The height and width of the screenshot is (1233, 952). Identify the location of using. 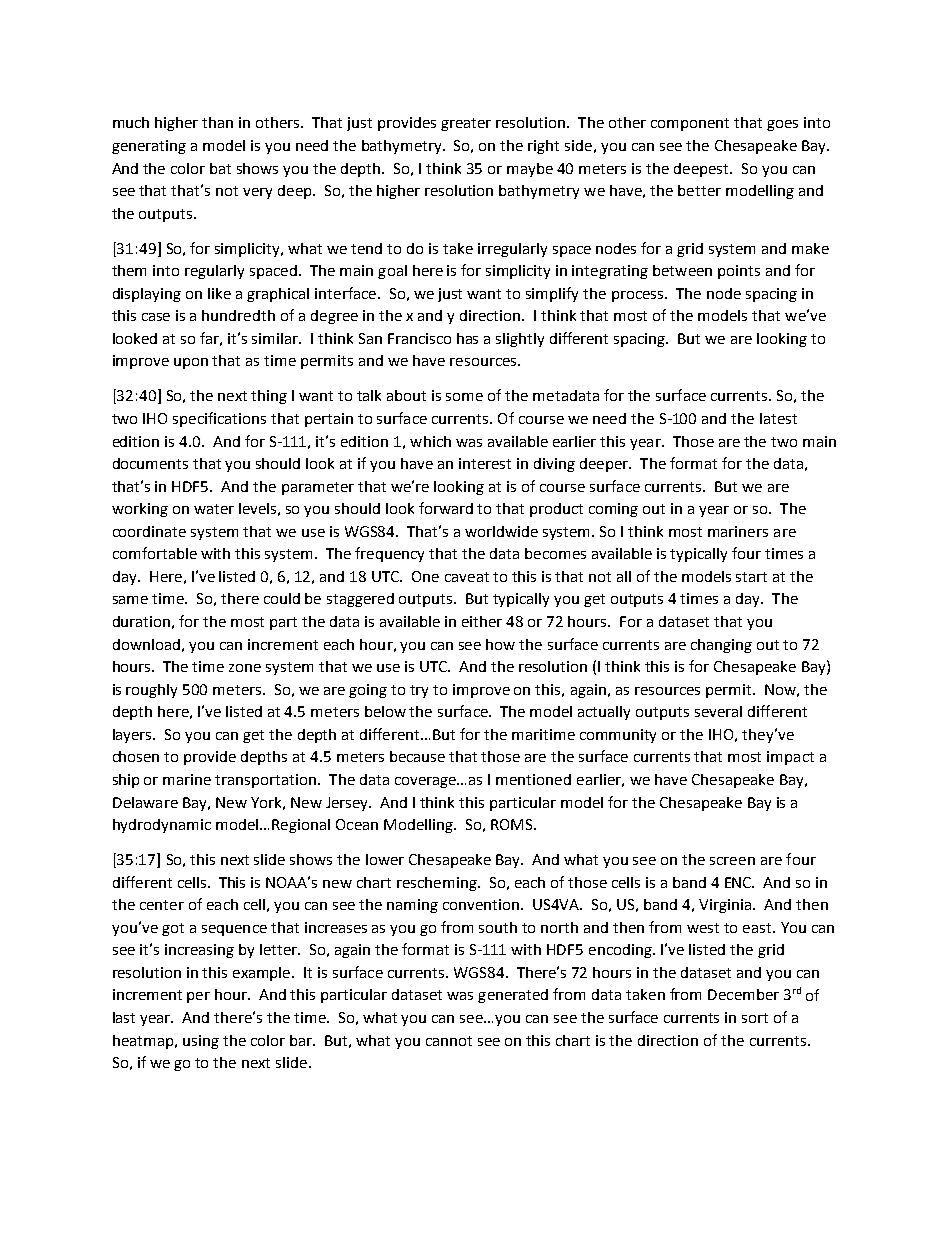
(201, 1042).
